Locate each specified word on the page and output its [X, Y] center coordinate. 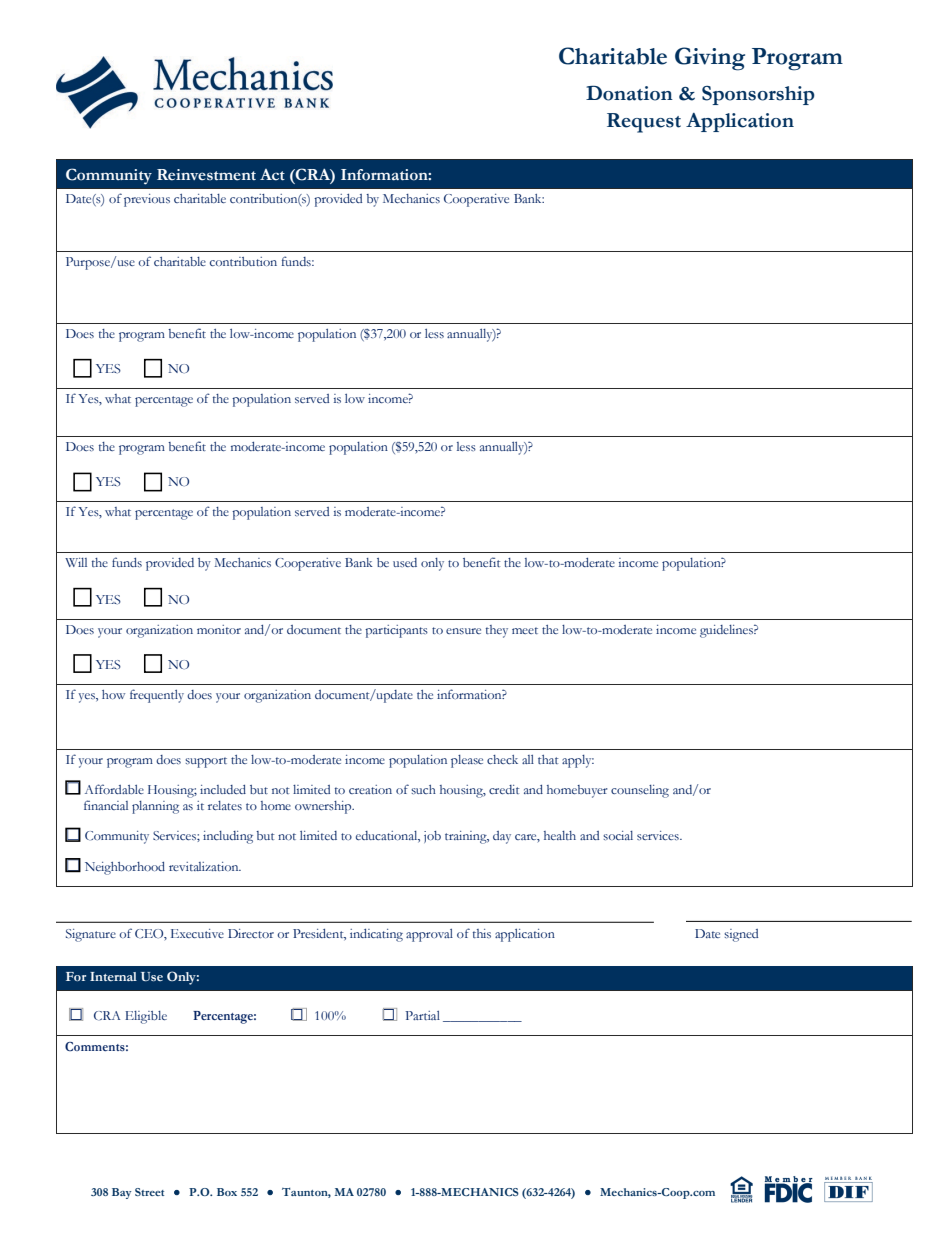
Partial [422, 1015]
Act [272, 175]
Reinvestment [206, 175]
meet [525, 630]
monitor [219, 629]
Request [644, 123]
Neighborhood [125, 868]
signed [741, 935]
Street [149, 1192]
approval [429, 935]
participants [396, 631]
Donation [629, 93]
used [405, 562]
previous [147, 200]
